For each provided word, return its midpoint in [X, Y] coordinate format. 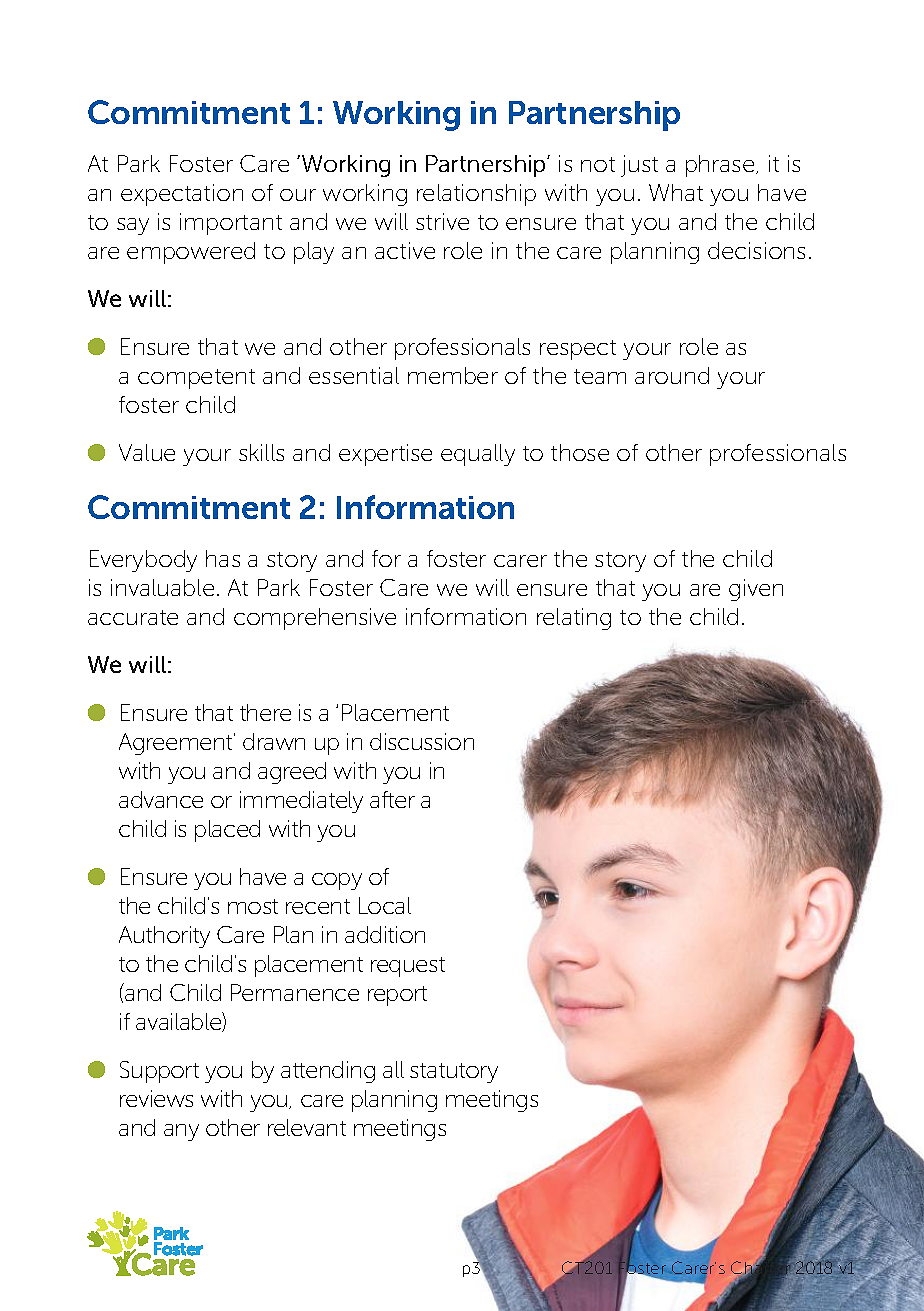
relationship [476, 195]
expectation [182, 195]
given [756, 590]
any [181, 1132]
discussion [422, 741]
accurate [133, 617]
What [676, 192]
